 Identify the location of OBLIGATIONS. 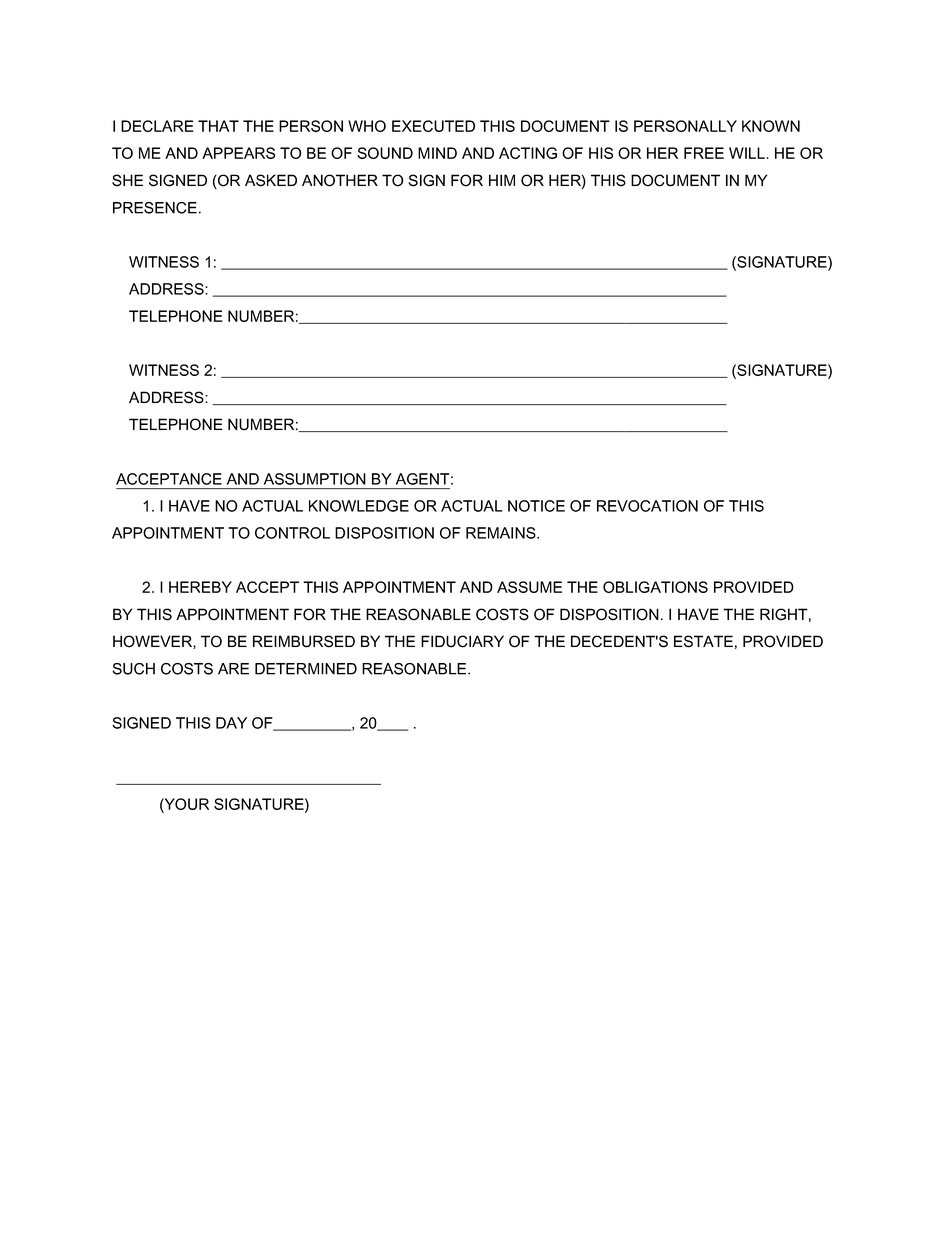
(655, 587).
